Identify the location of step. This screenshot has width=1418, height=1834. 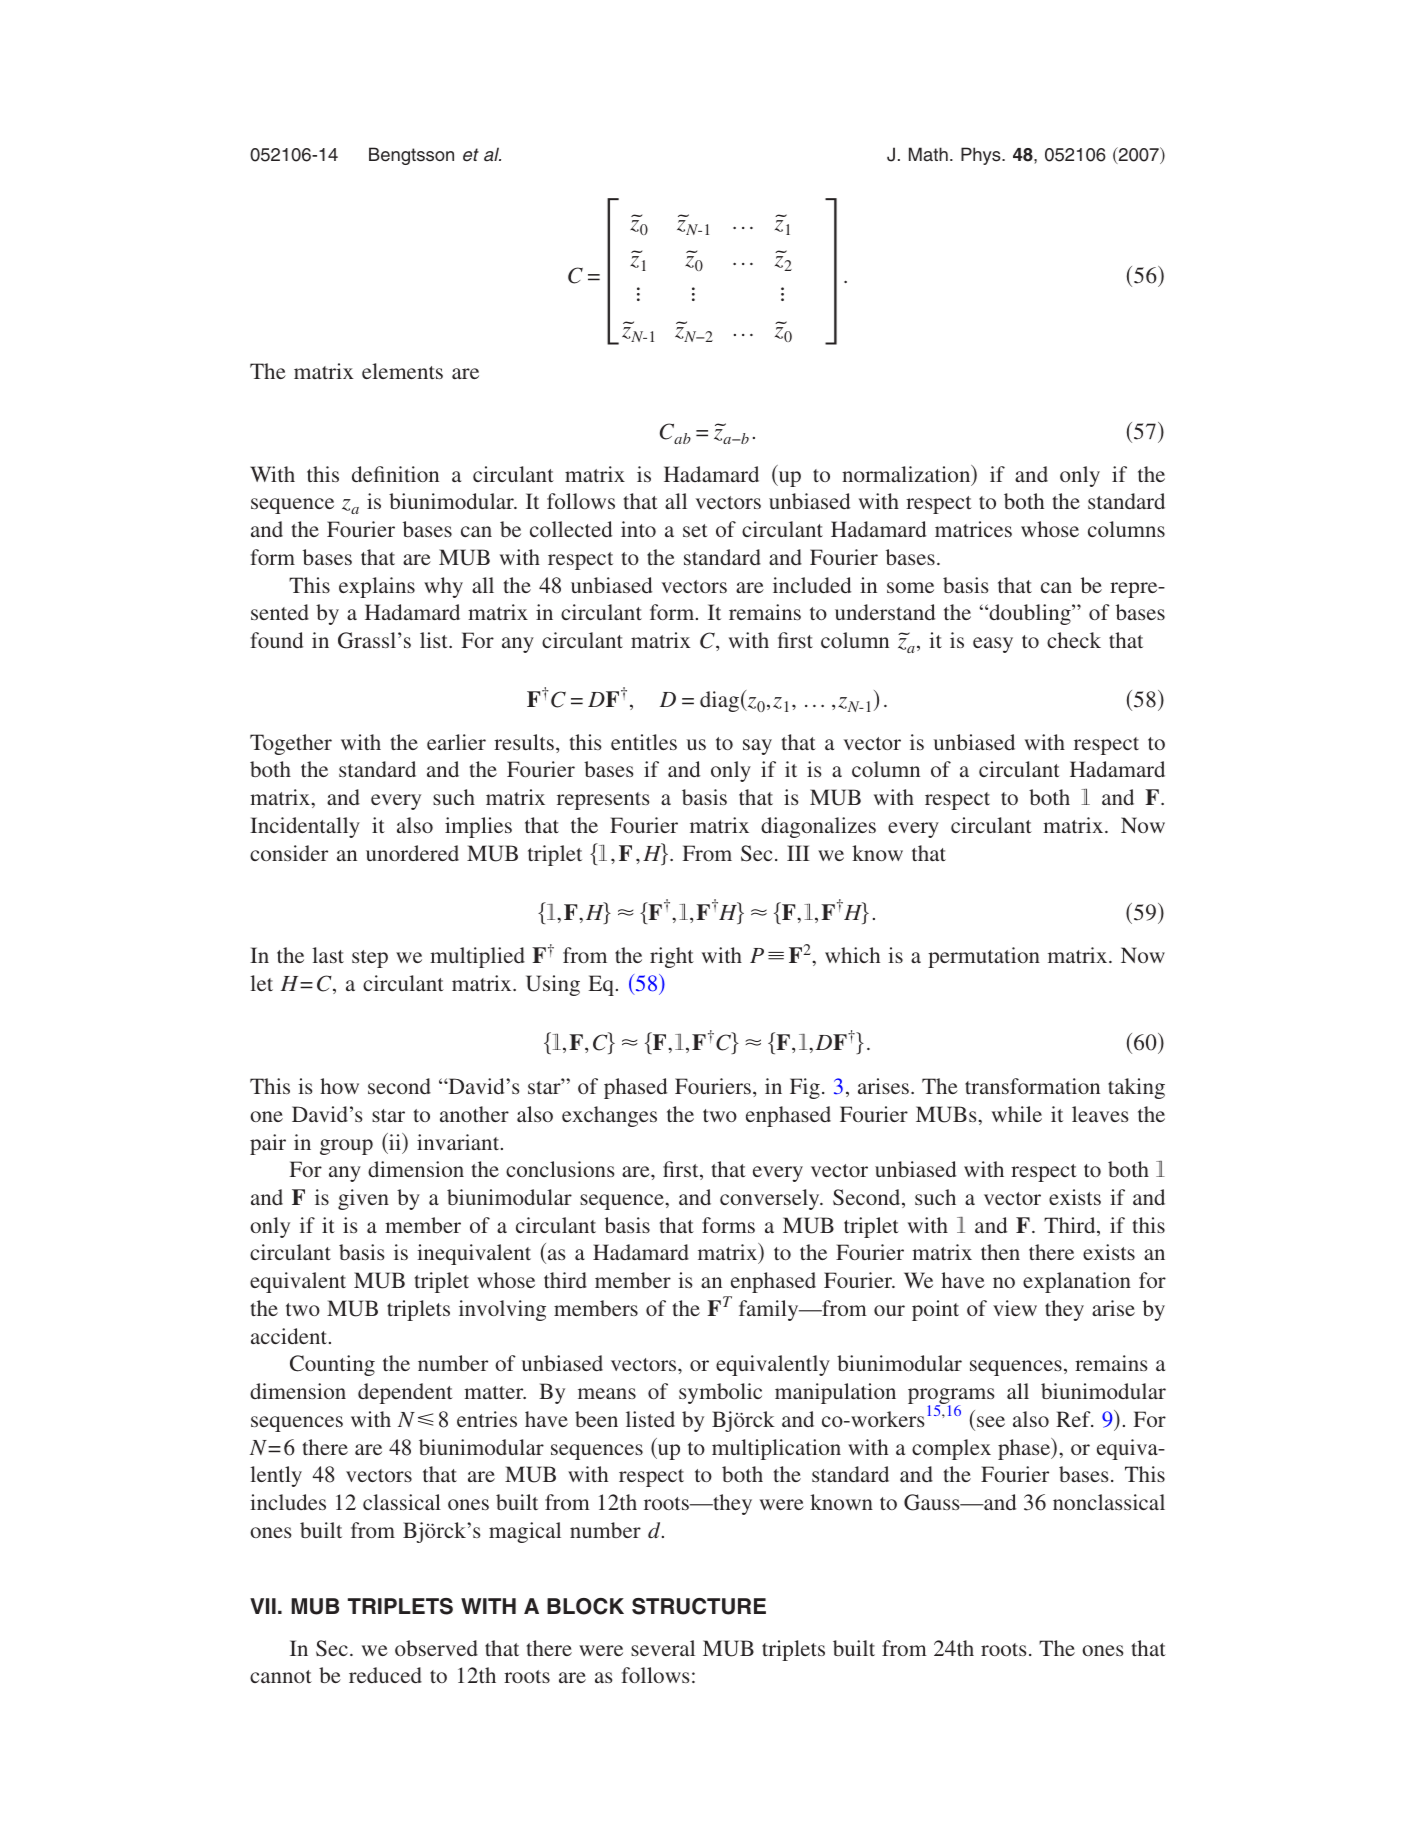
(370, 959).
